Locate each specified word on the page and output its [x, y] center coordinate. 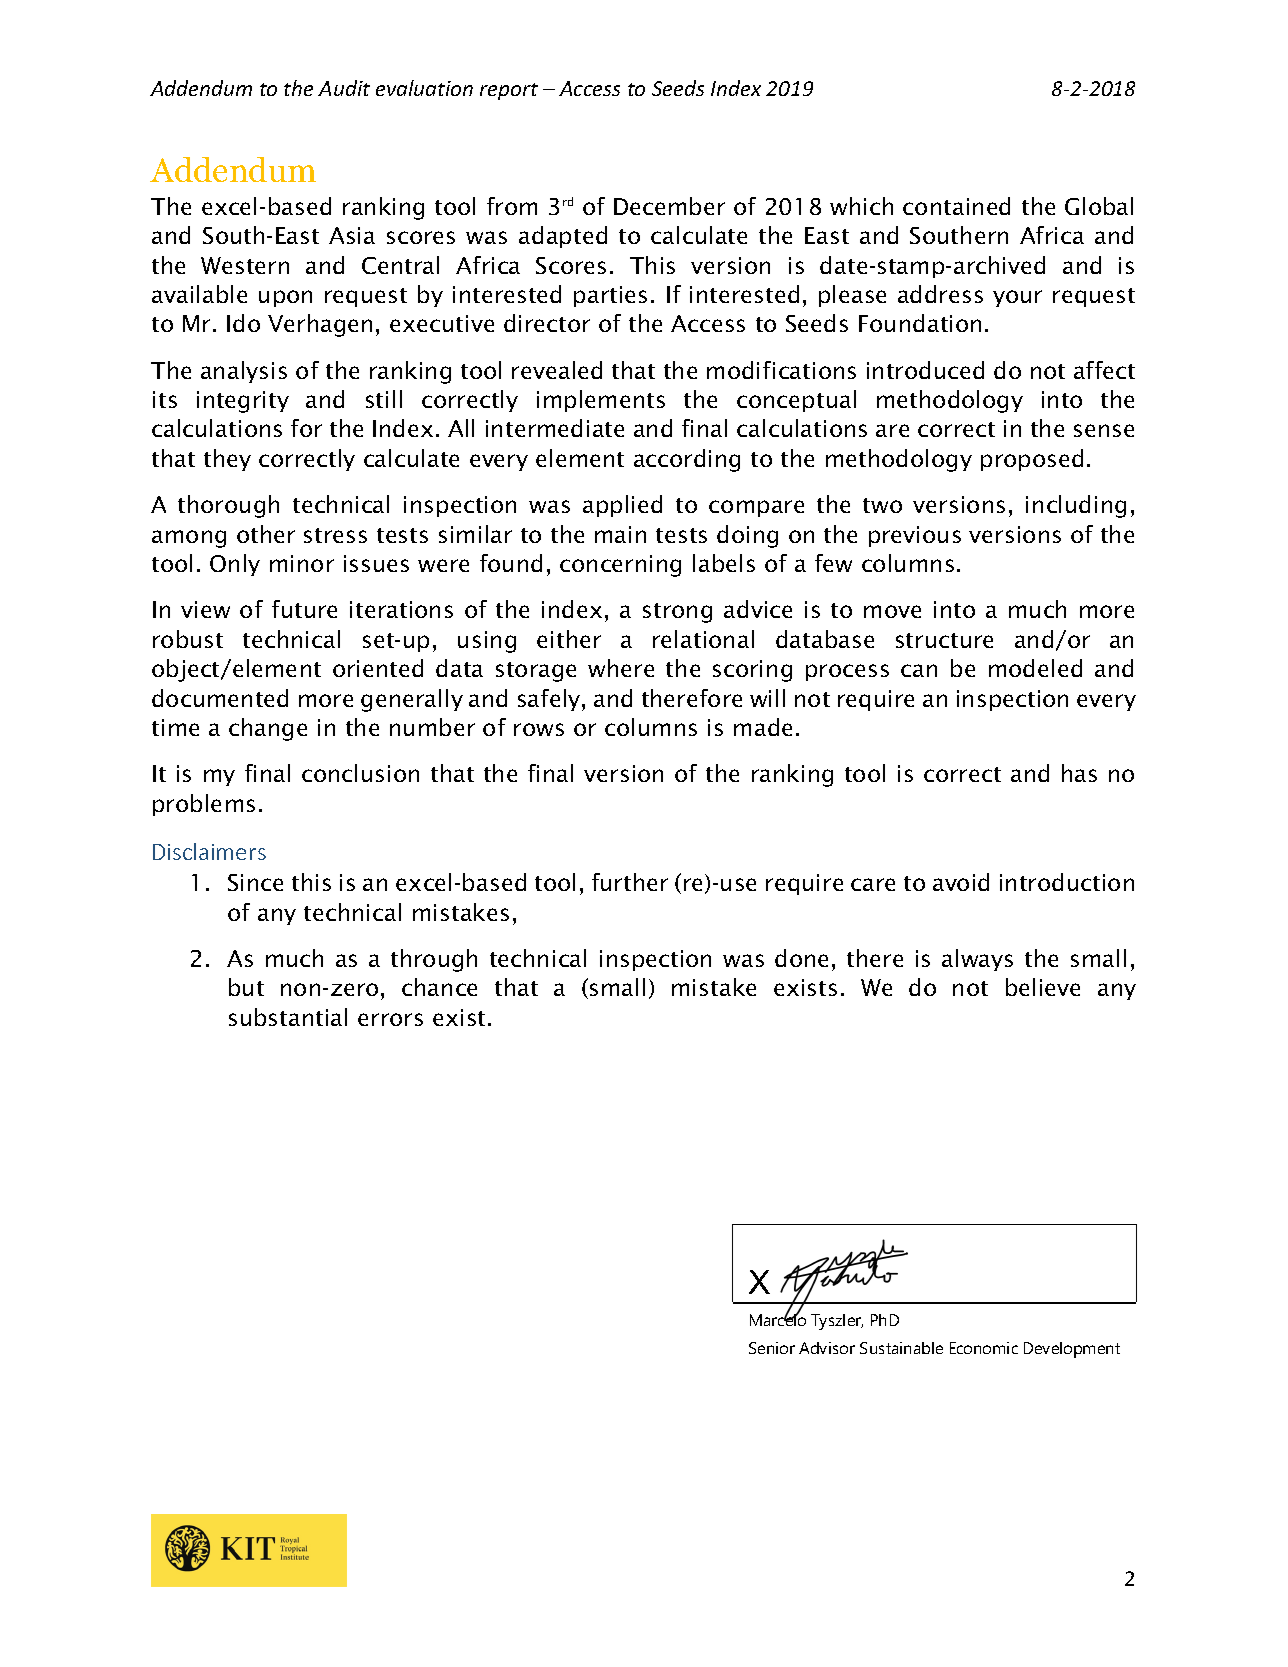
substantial [288, 1017]
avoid [961, 882]
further [630, 882]
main [620, 534]
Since [255, 882]
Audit [344, 88]
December [669, 206]
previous [915, 536]
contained [956, 206]
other [266, 534]
